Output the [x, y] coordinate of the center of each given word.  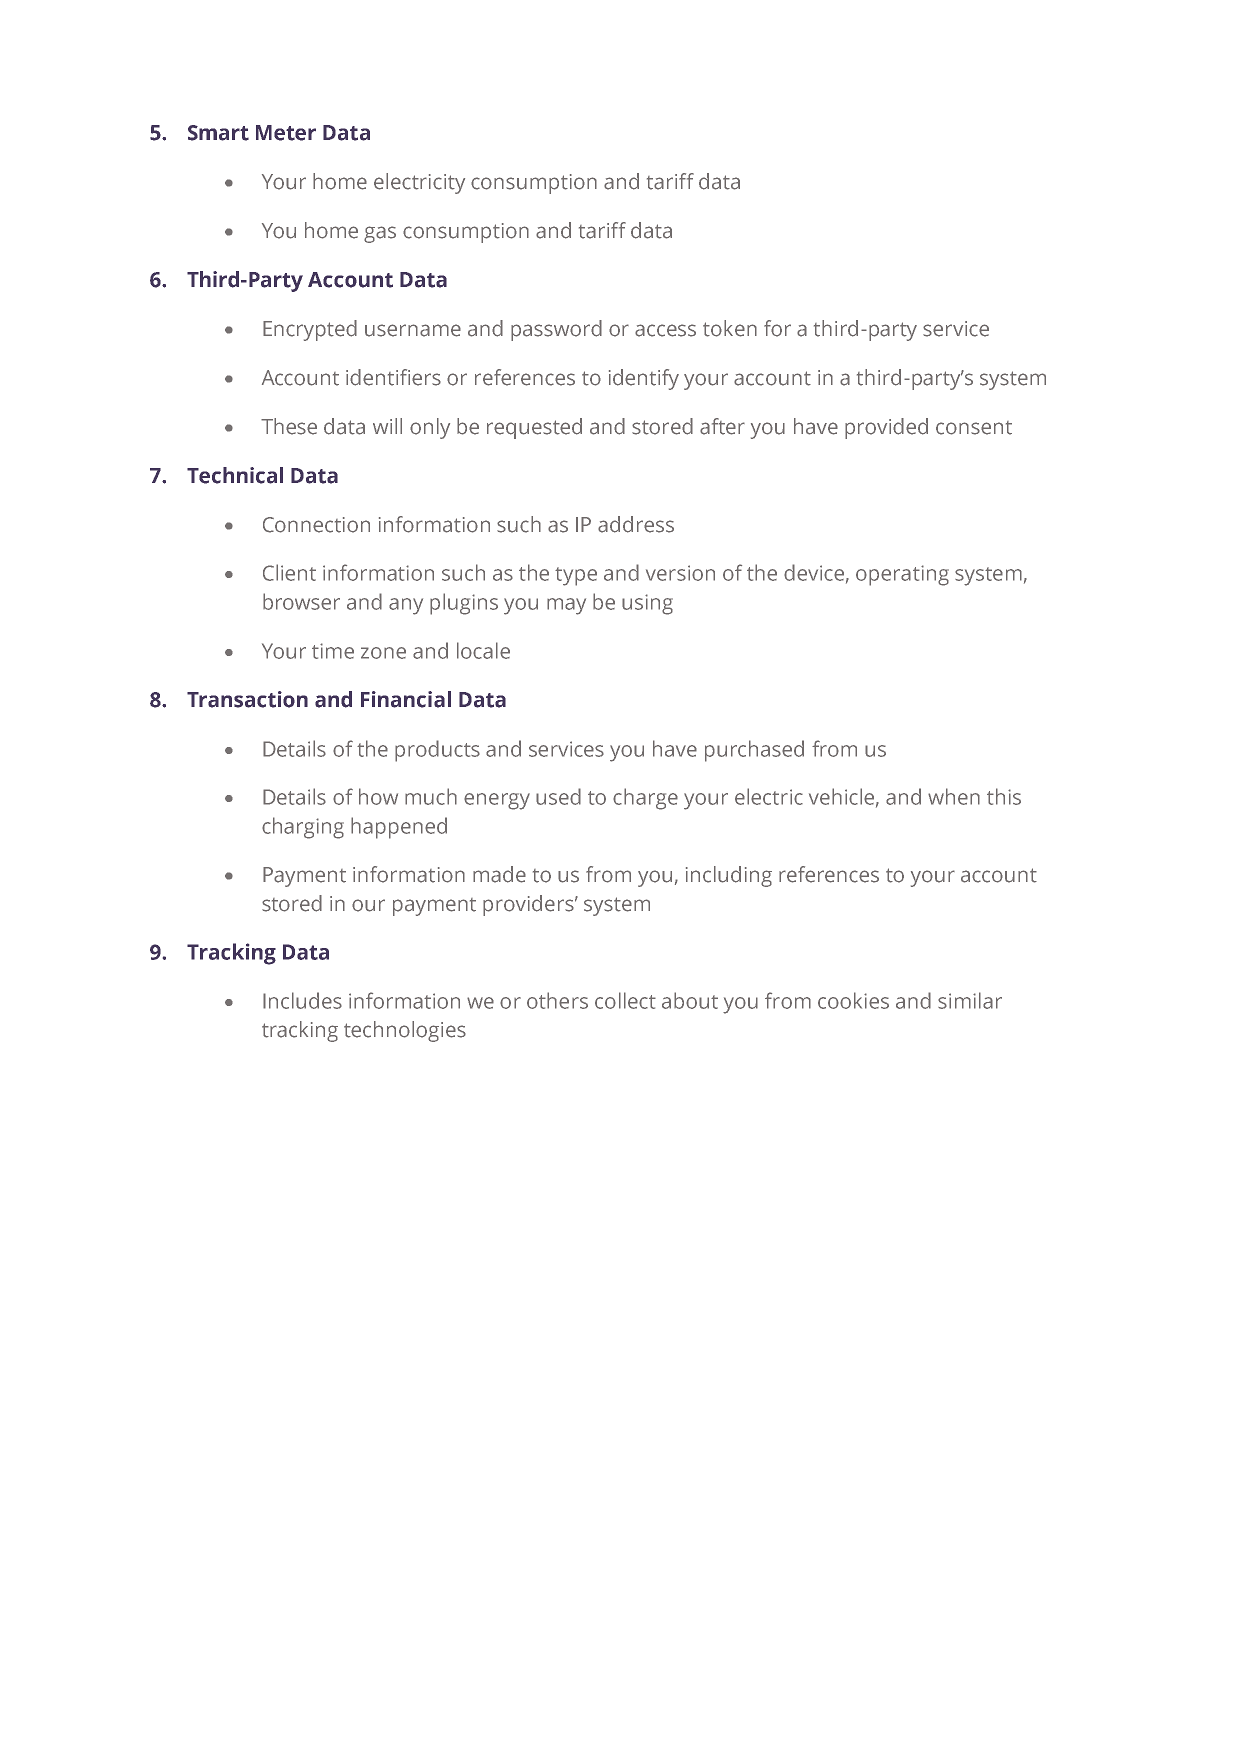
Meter [286, 133]
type [576, 576]
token [730, 328]
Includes [302, 1000]
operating [902, 575]
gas [380, 234]
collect [625, 1000]
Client [289, 572]
